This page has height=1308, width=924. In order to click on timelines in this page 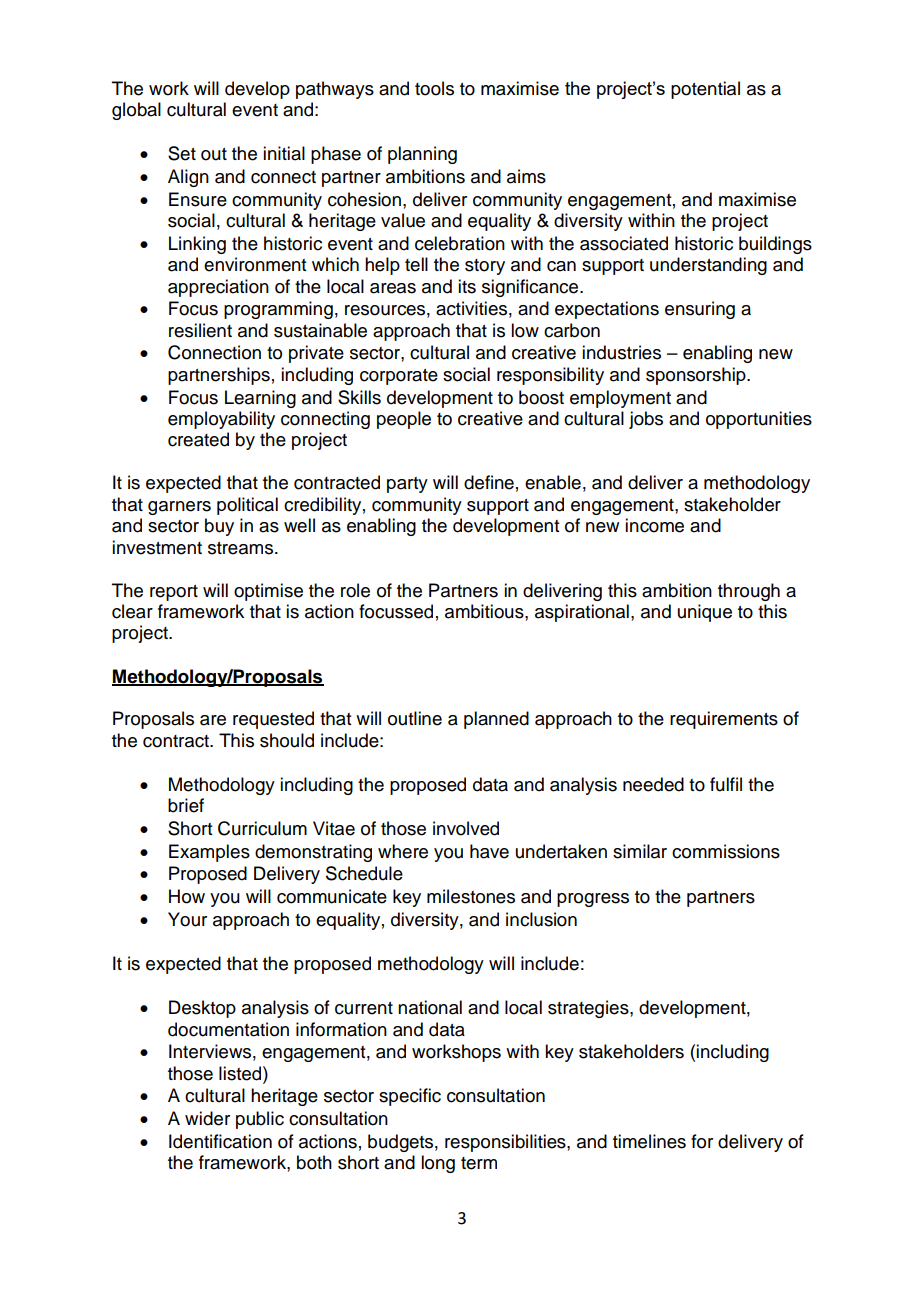, I will do `click(649, 1141)`.
